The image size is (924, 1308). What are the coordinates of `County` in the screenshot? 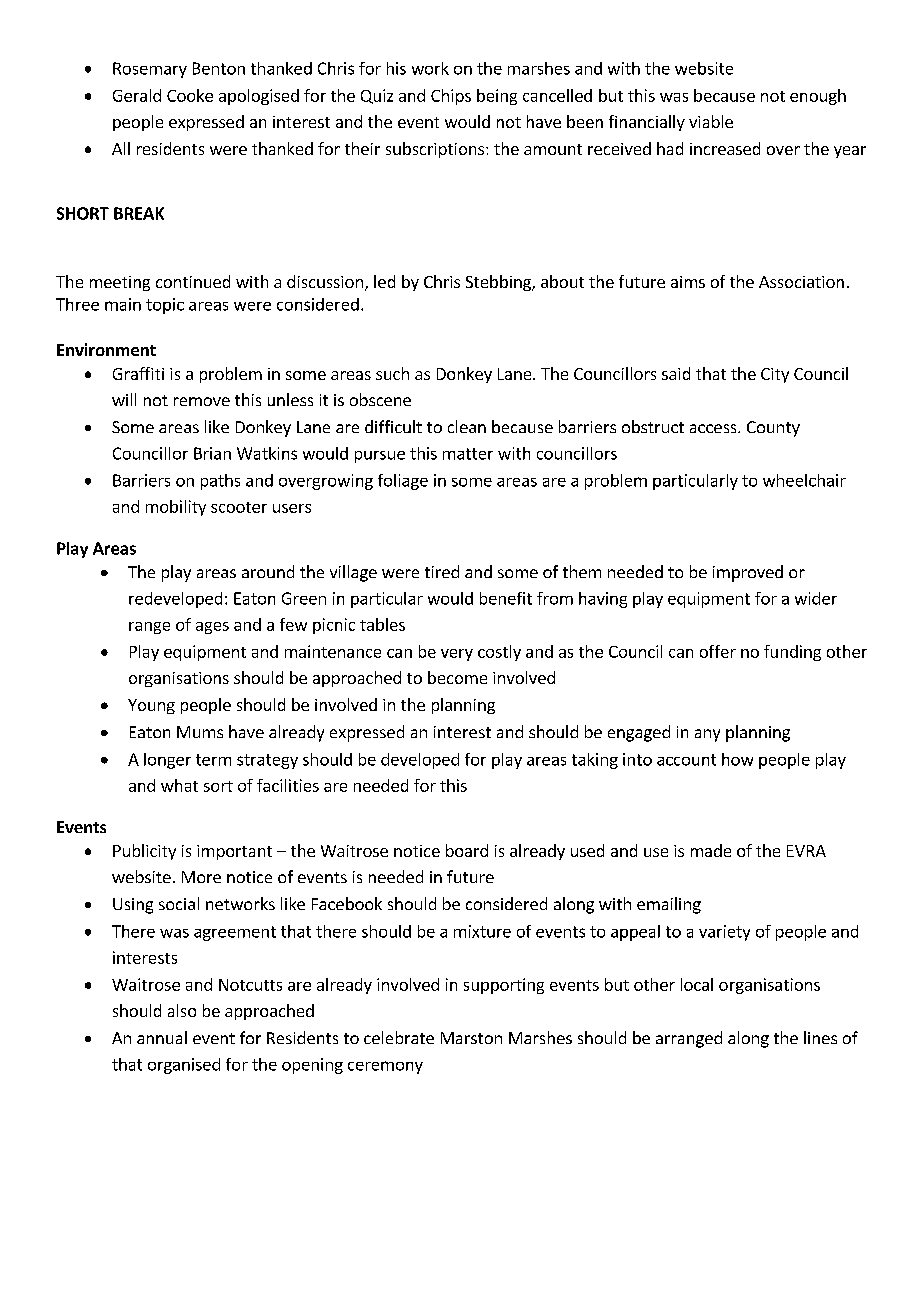 It's located at (773, 429).
